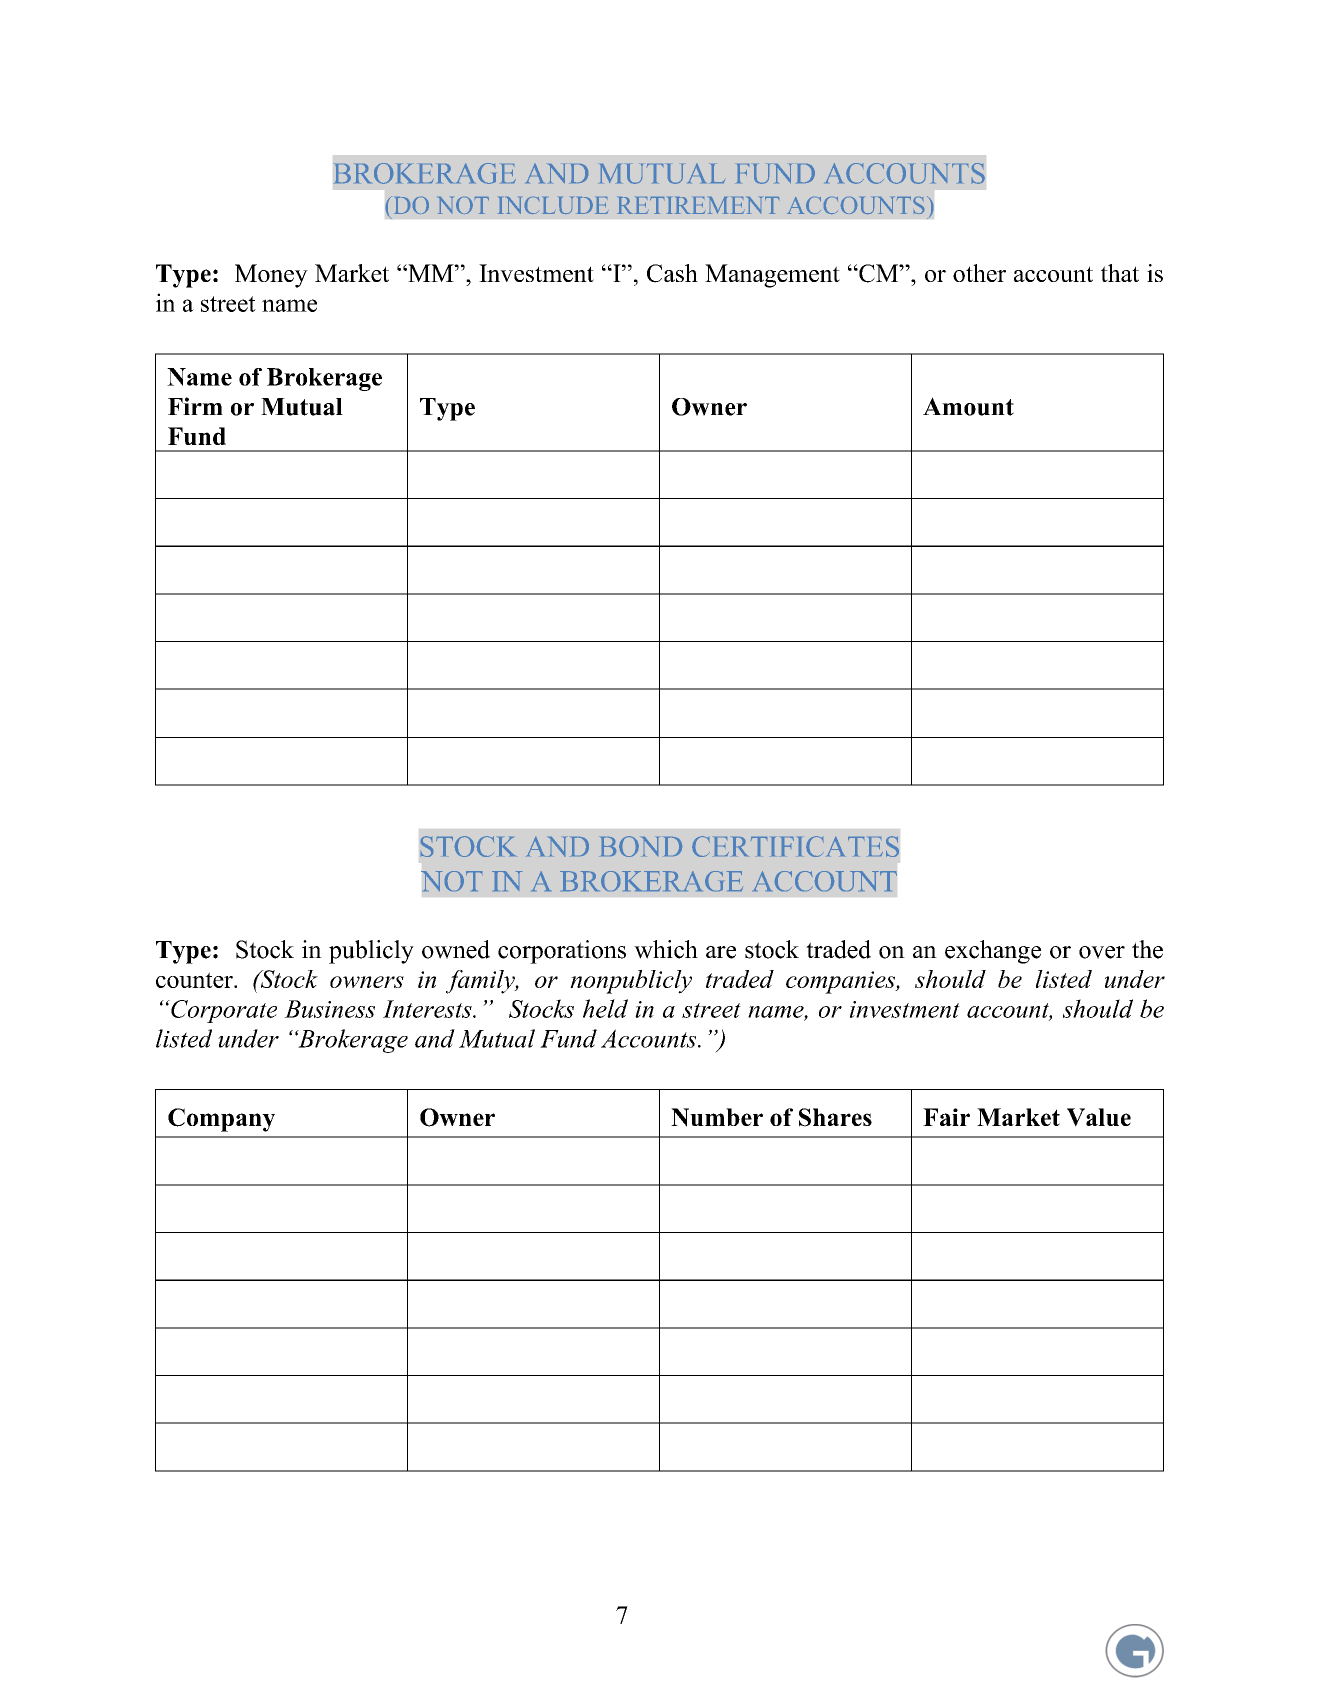  What do you see at coordinates (641, 846) in the screenshot?
I see `BOND` at bounding box center [641, 846].
